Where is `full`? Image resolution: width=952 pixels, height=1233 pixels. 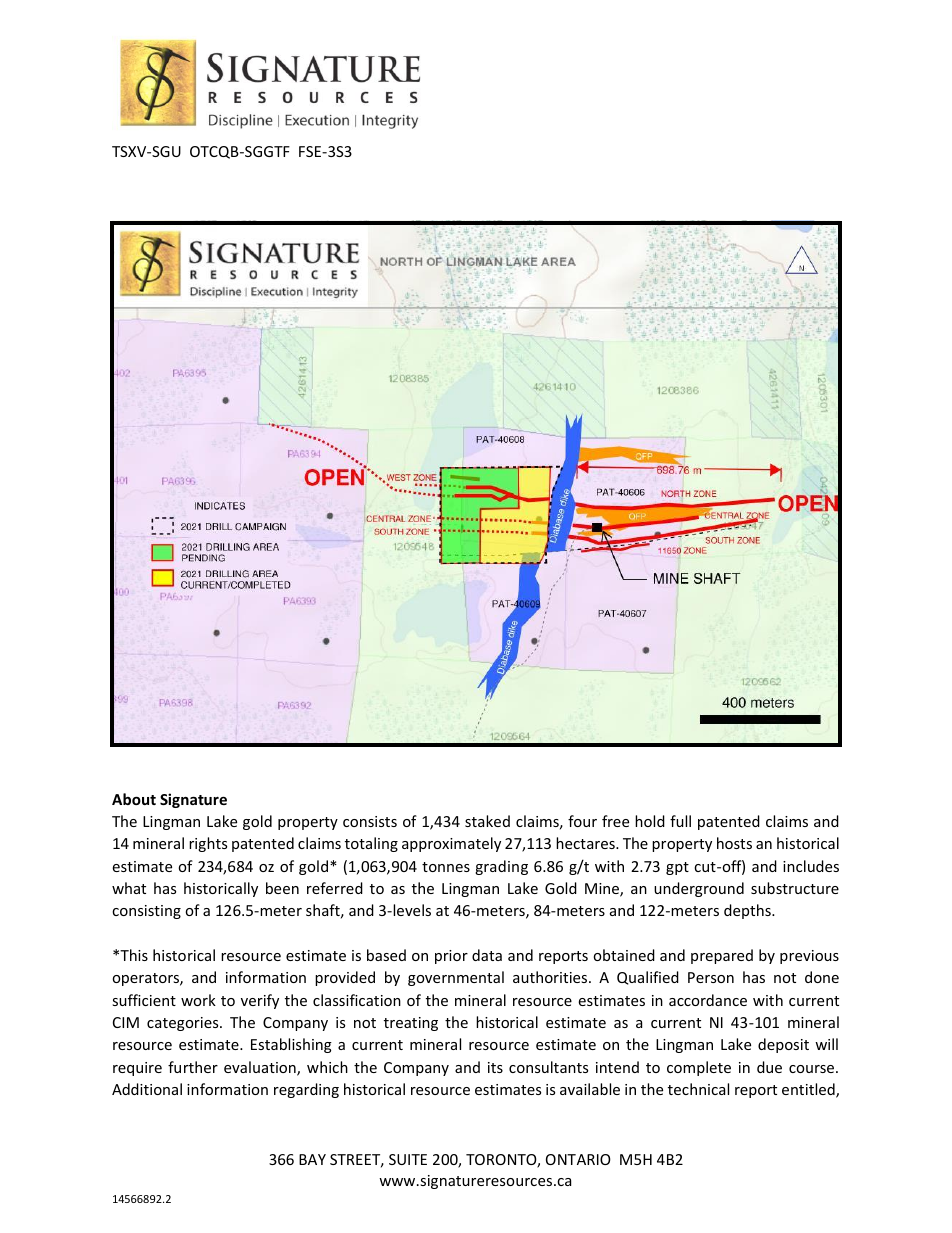
full is located at coordinates (680, 821).
